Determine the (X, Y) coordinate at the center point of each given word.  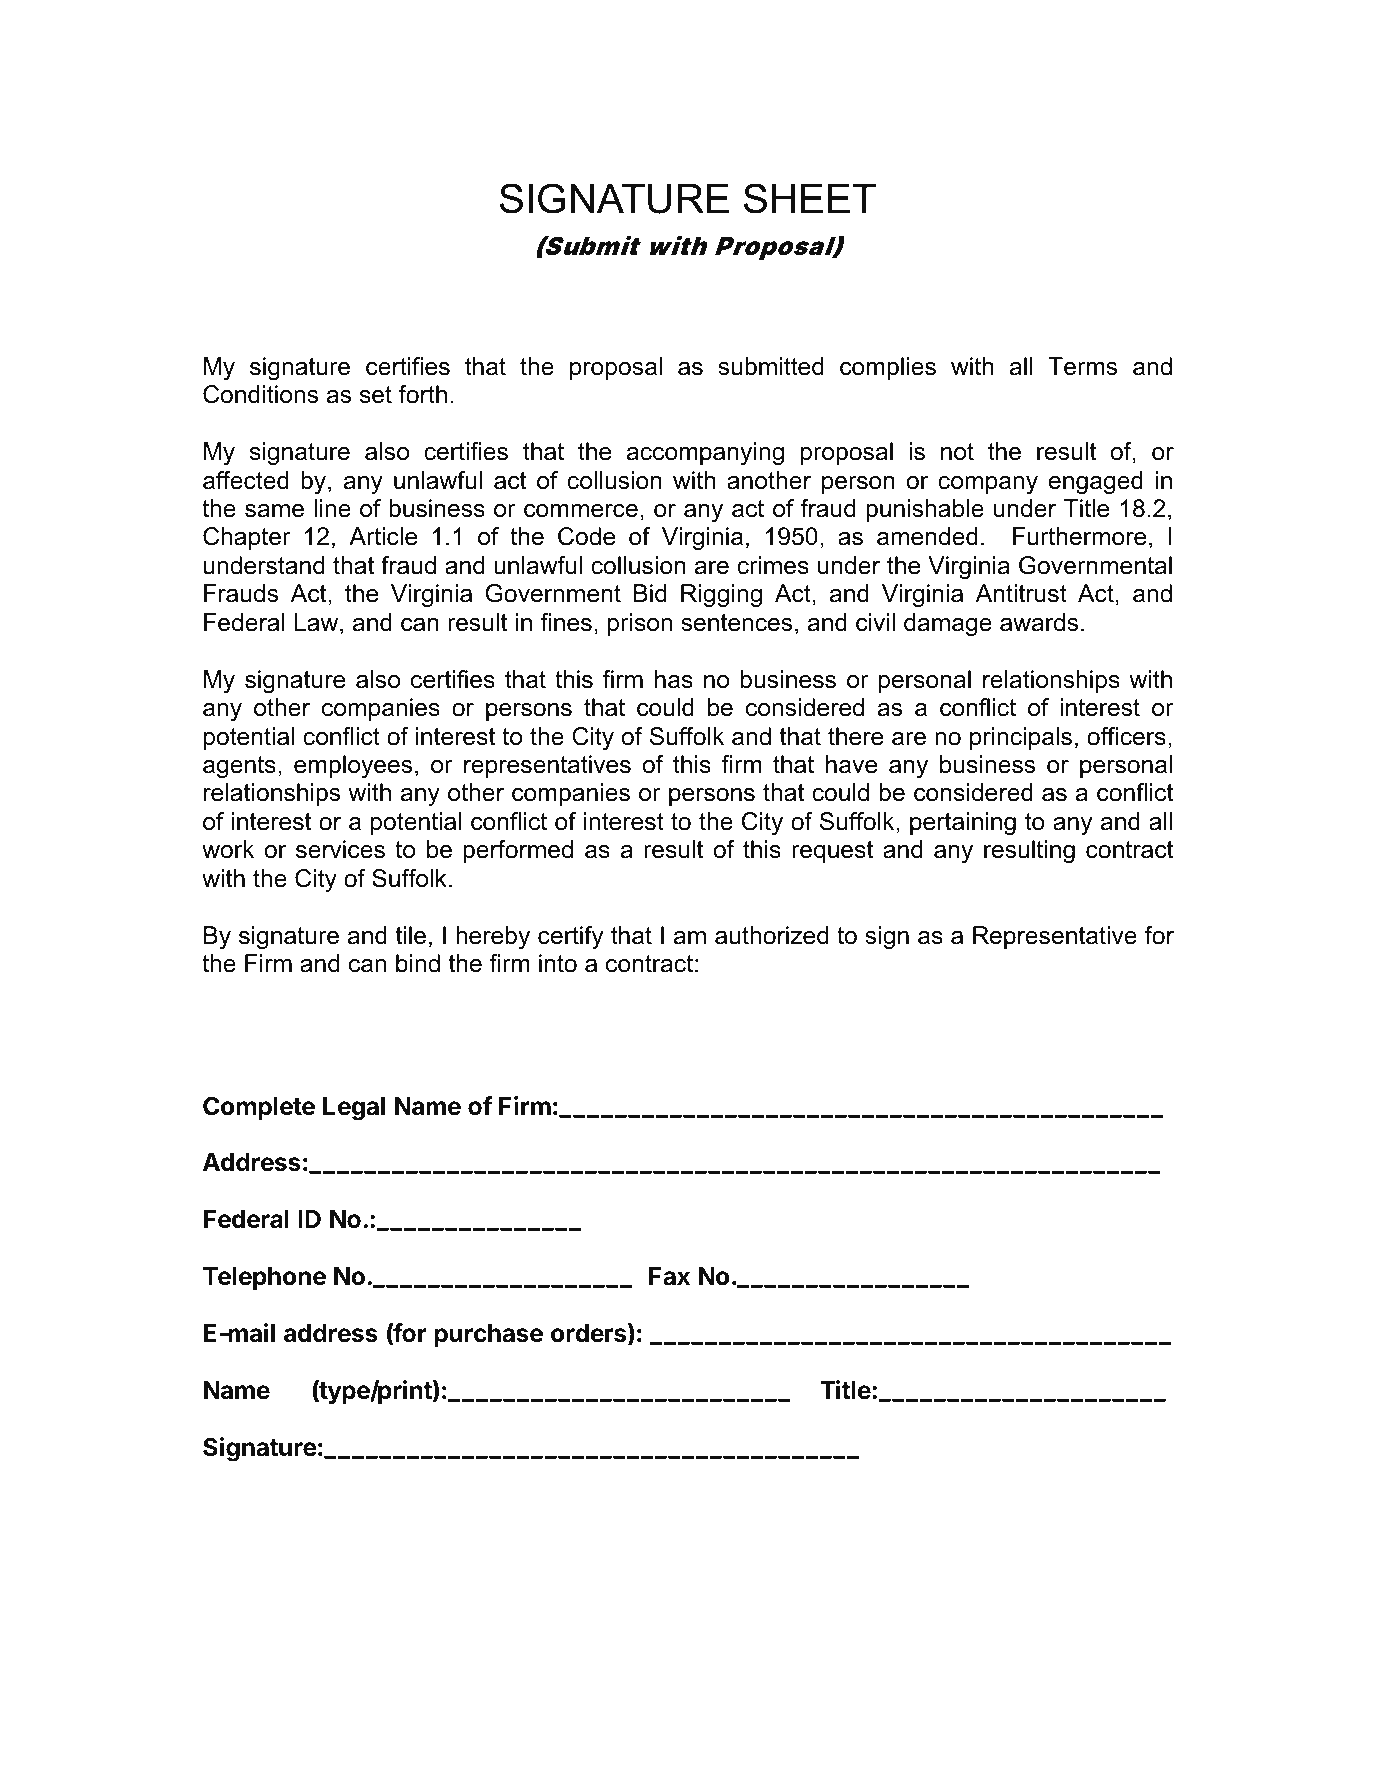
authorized (771, 935)
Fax (669, 1276)
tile (411, 935)
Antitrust (1021, 593)
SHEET (810, 198)
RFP (359, 1686)
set (376, 395)
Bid (650, 593)
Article (383, 536)
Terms (1082, 366)
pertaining (963, 823)
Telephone (264, 1278)
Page (926, 1688)
